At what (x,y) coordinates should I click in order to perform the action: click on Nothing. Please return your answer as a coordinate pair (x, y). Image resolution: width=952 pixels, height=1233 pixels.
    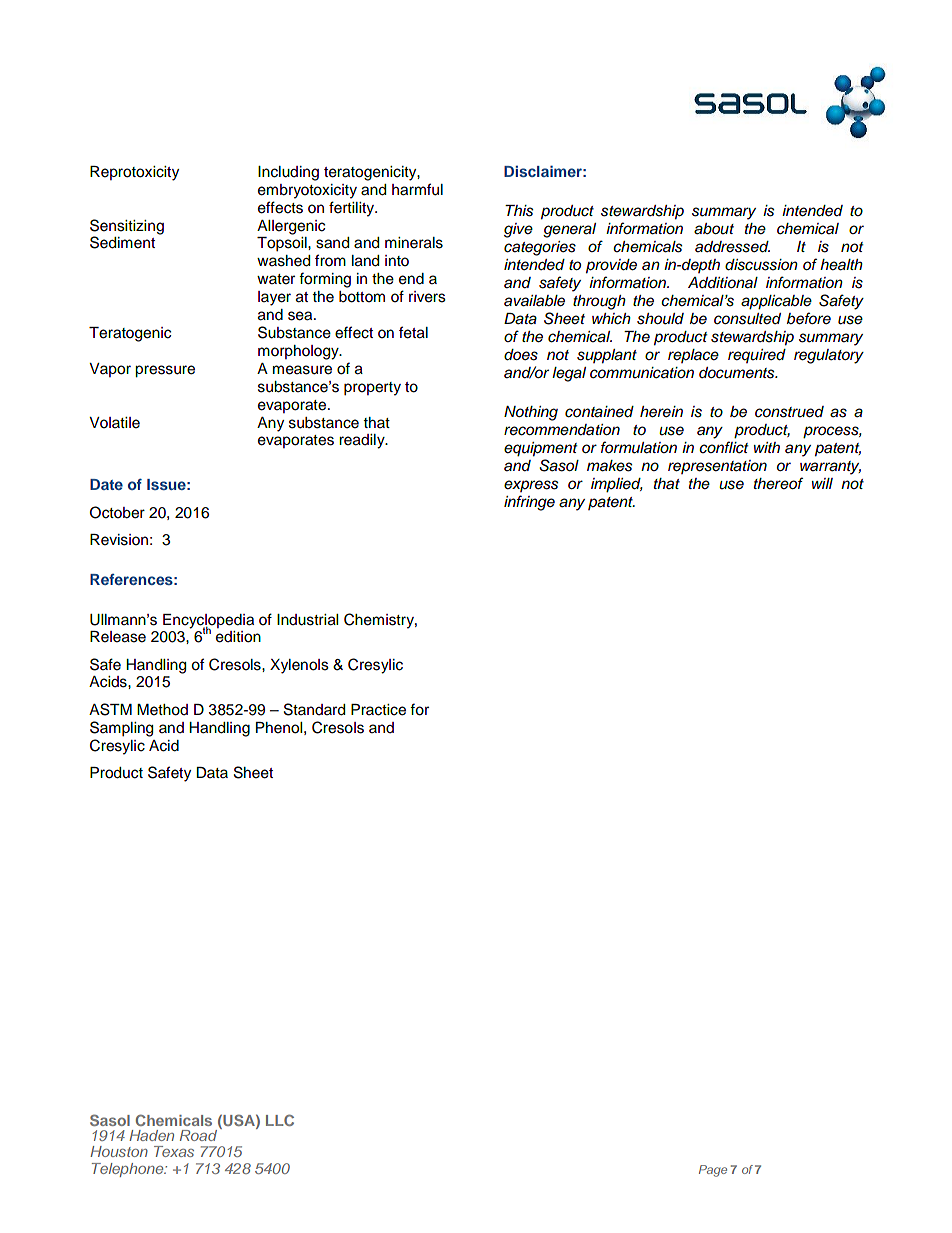
    Looking at the image, I should click on (531, 413).
